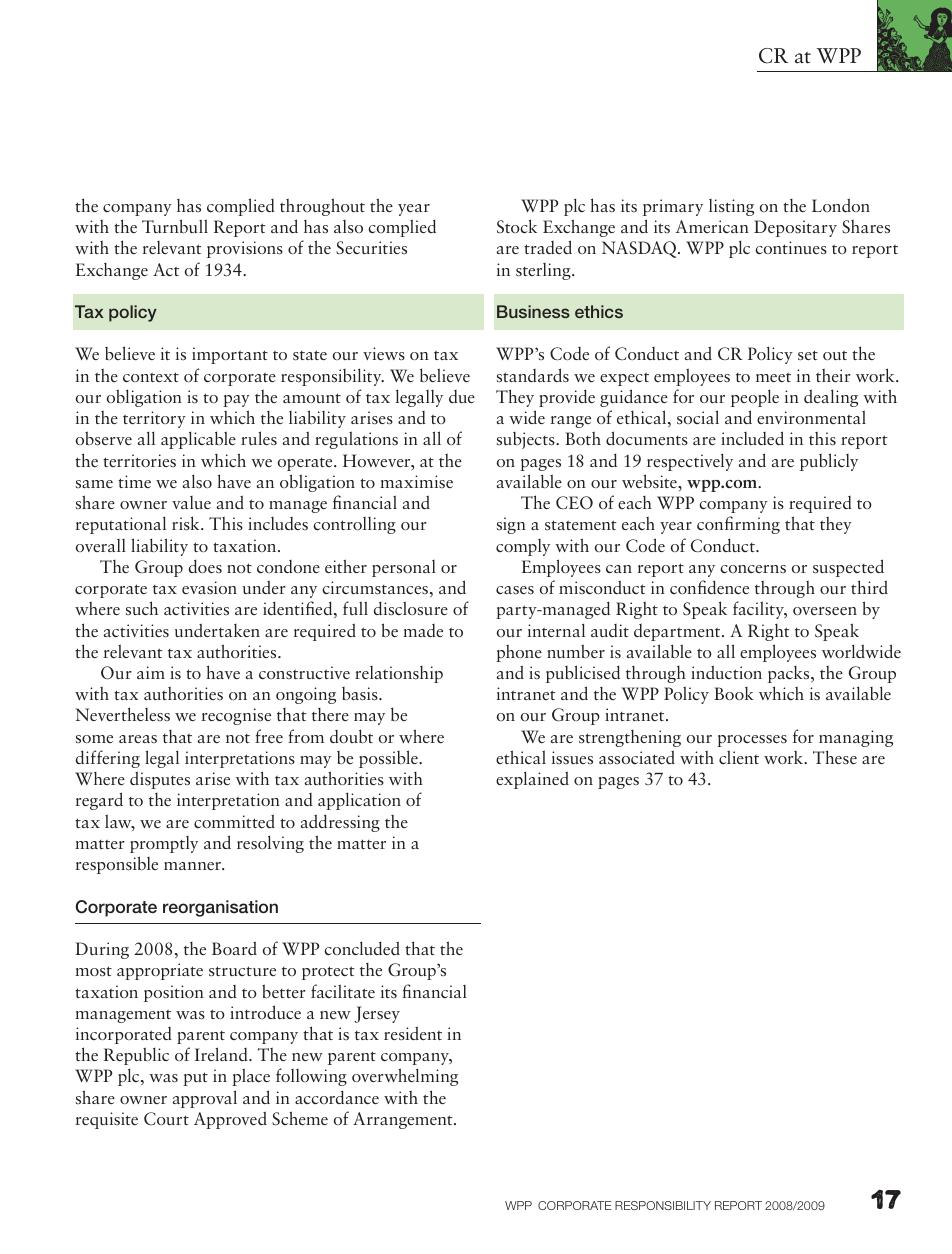  Describe the element at coordinates (175, 226) in the screenshot. I see `Turnbull` at that location.
